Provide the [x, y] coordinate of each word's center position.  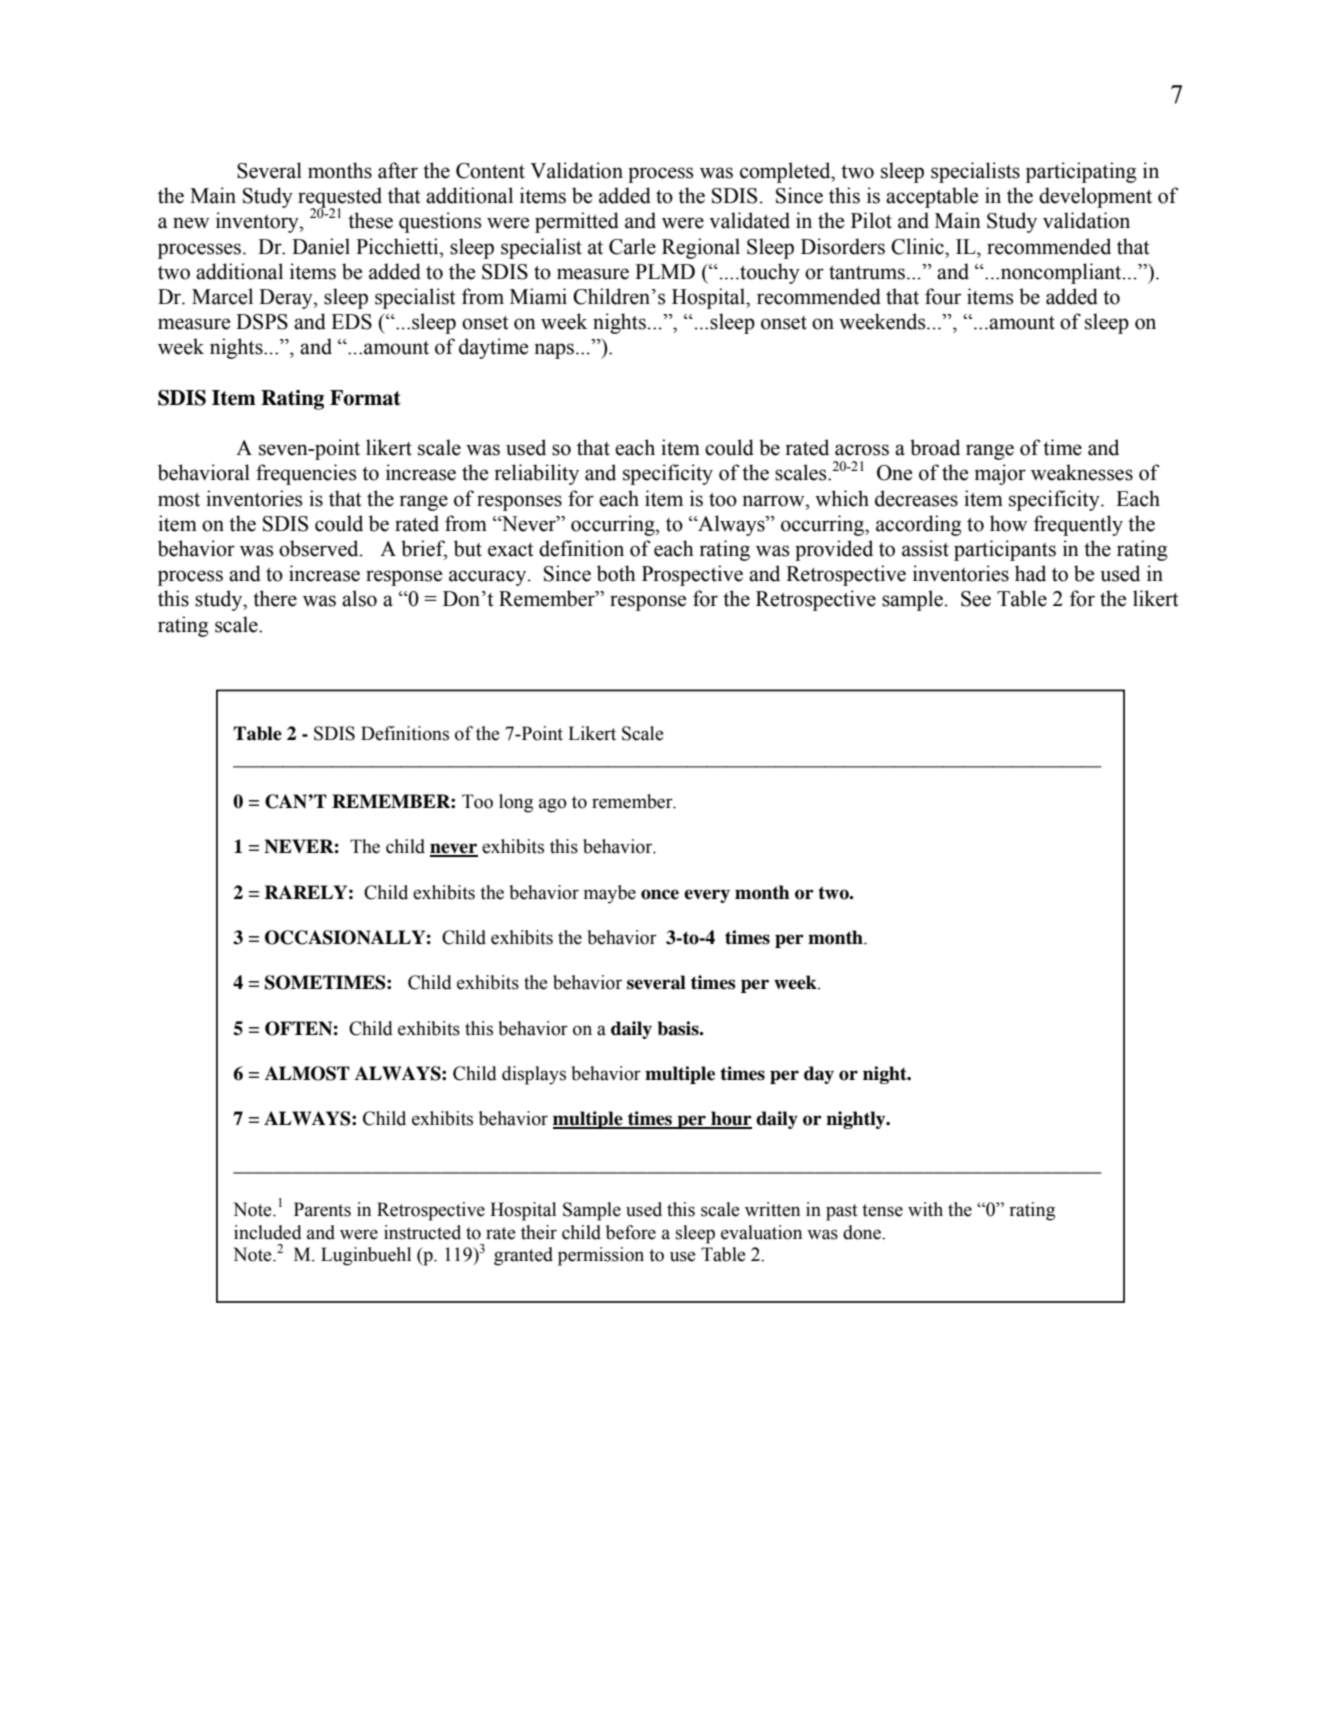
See [976, 599]
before [631, 1232]
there [275, 598]
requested [340, 198]
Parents [322, 1209]
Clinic [918, 246]
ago [553, 805]
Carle [632, 246]
